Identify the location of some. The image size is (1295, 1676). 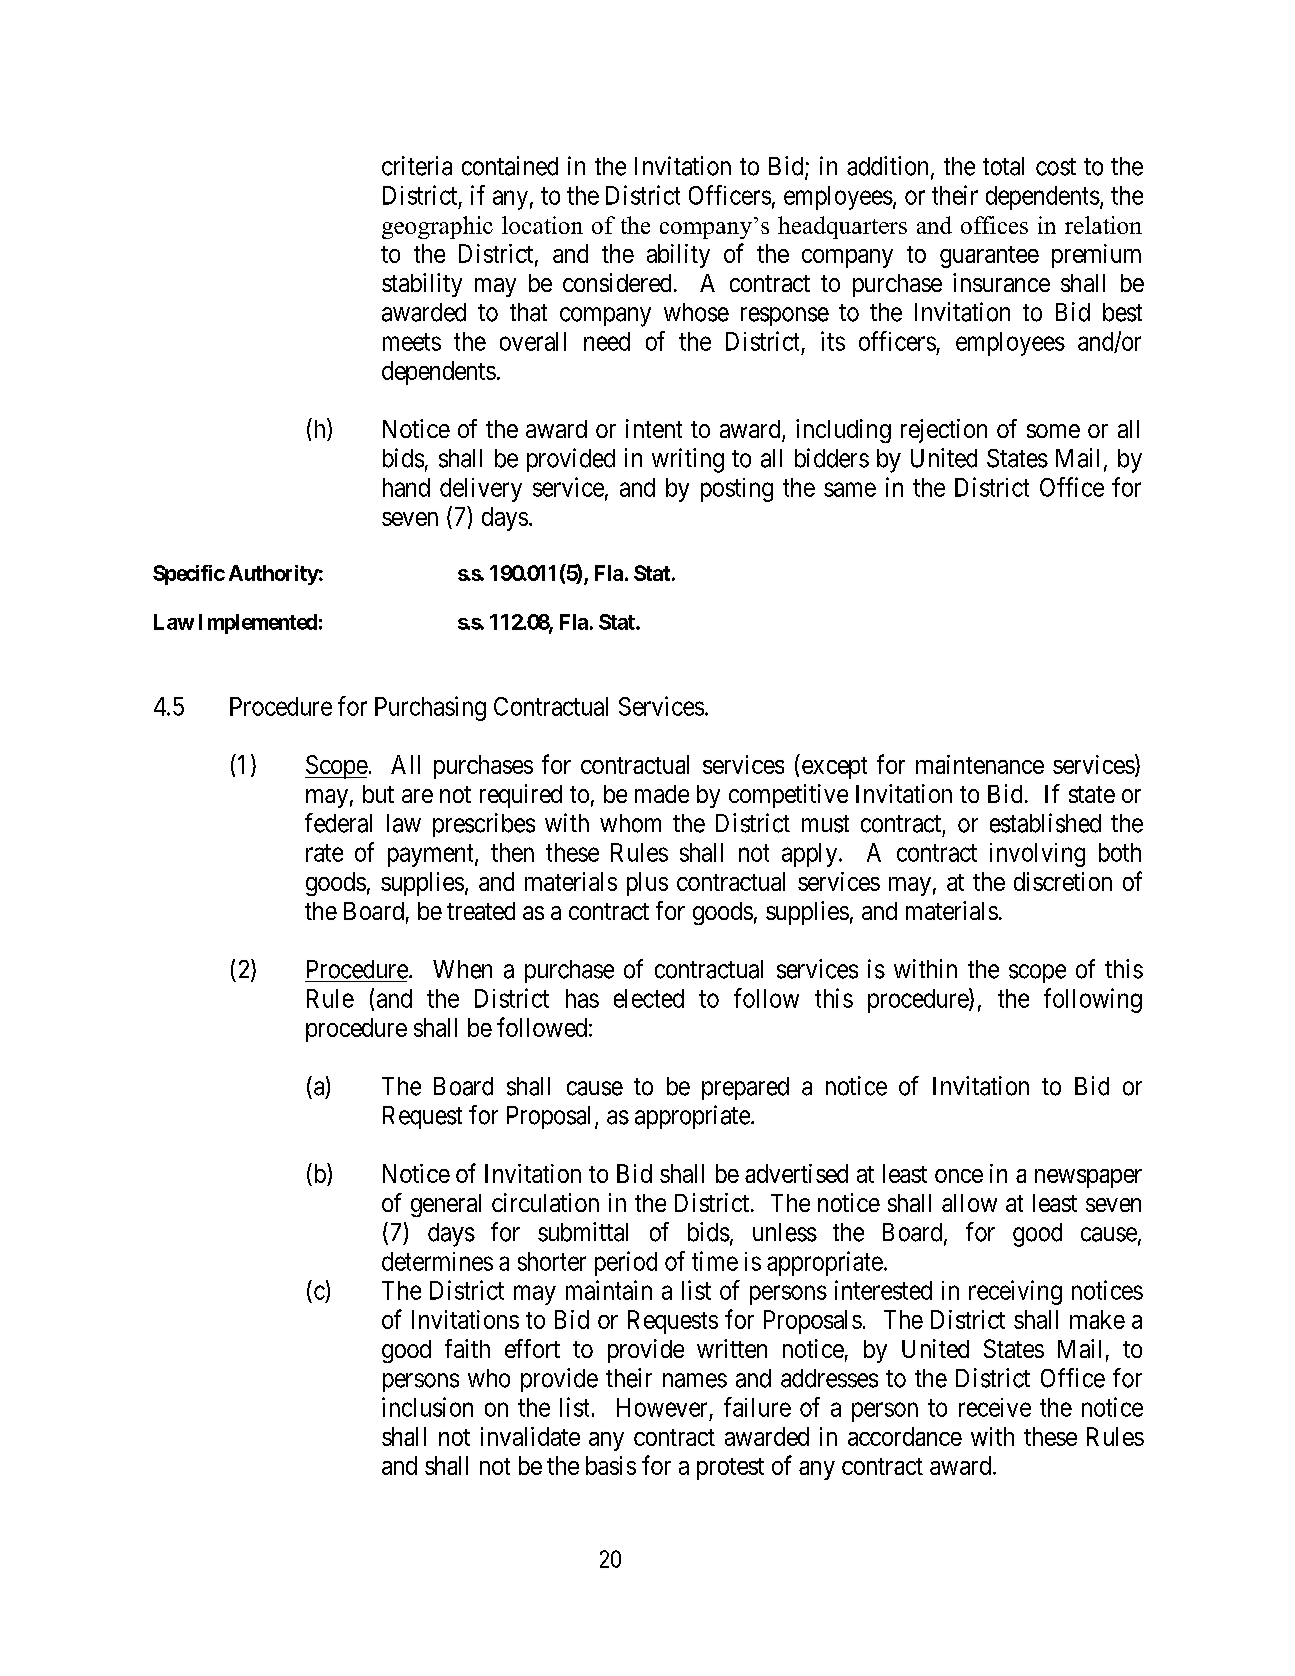
(1053, 431).
